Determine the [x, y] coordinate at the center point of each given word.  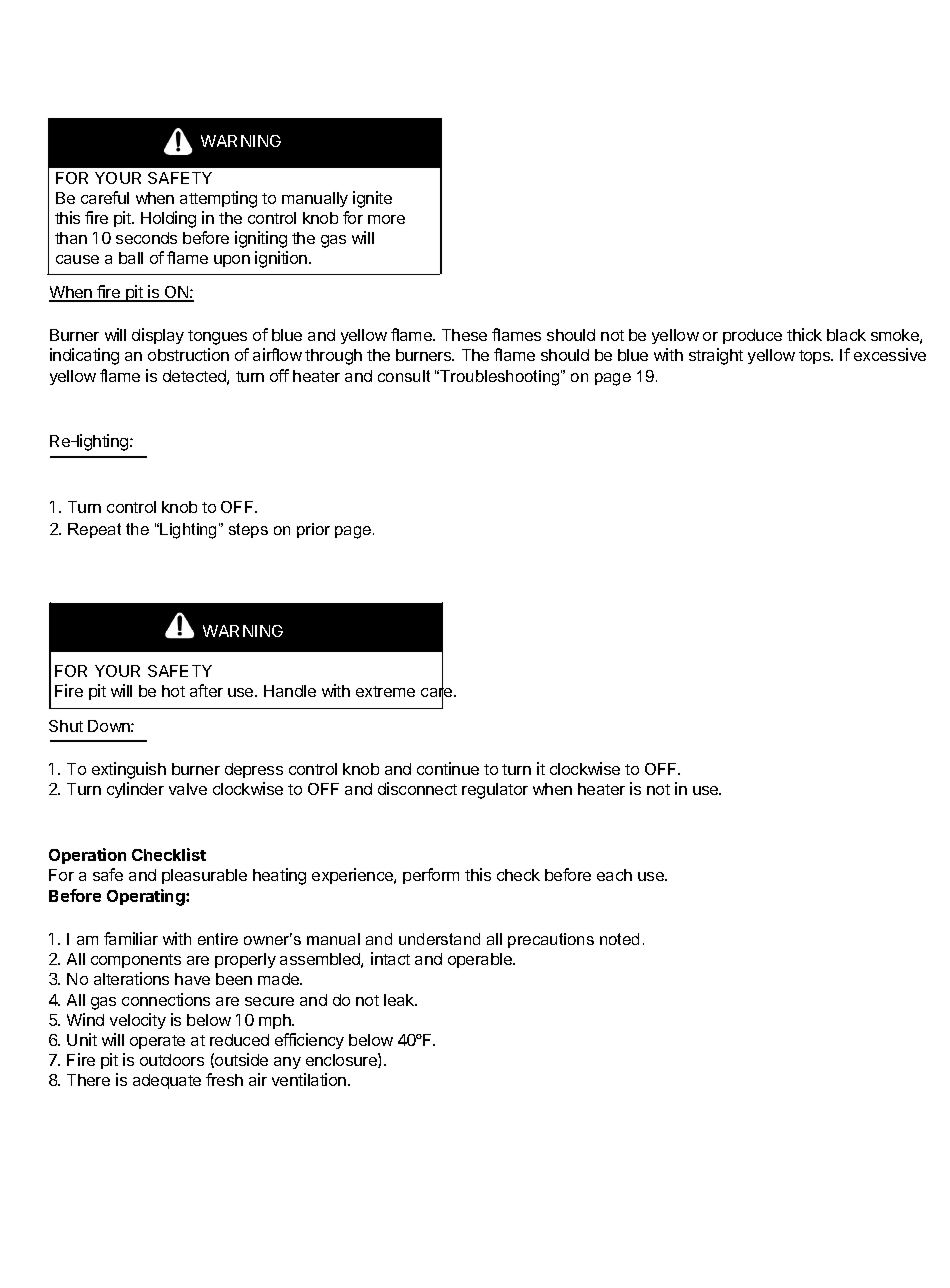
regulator [495, 791]
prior [313, 530]
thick [804, 334]
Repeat [94, 530]
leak [400, 1000]
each [614, 875]
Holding [168, 219]
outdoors [172, 1060]
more [386, 219]
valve [188, 789]
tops [815, 357]
